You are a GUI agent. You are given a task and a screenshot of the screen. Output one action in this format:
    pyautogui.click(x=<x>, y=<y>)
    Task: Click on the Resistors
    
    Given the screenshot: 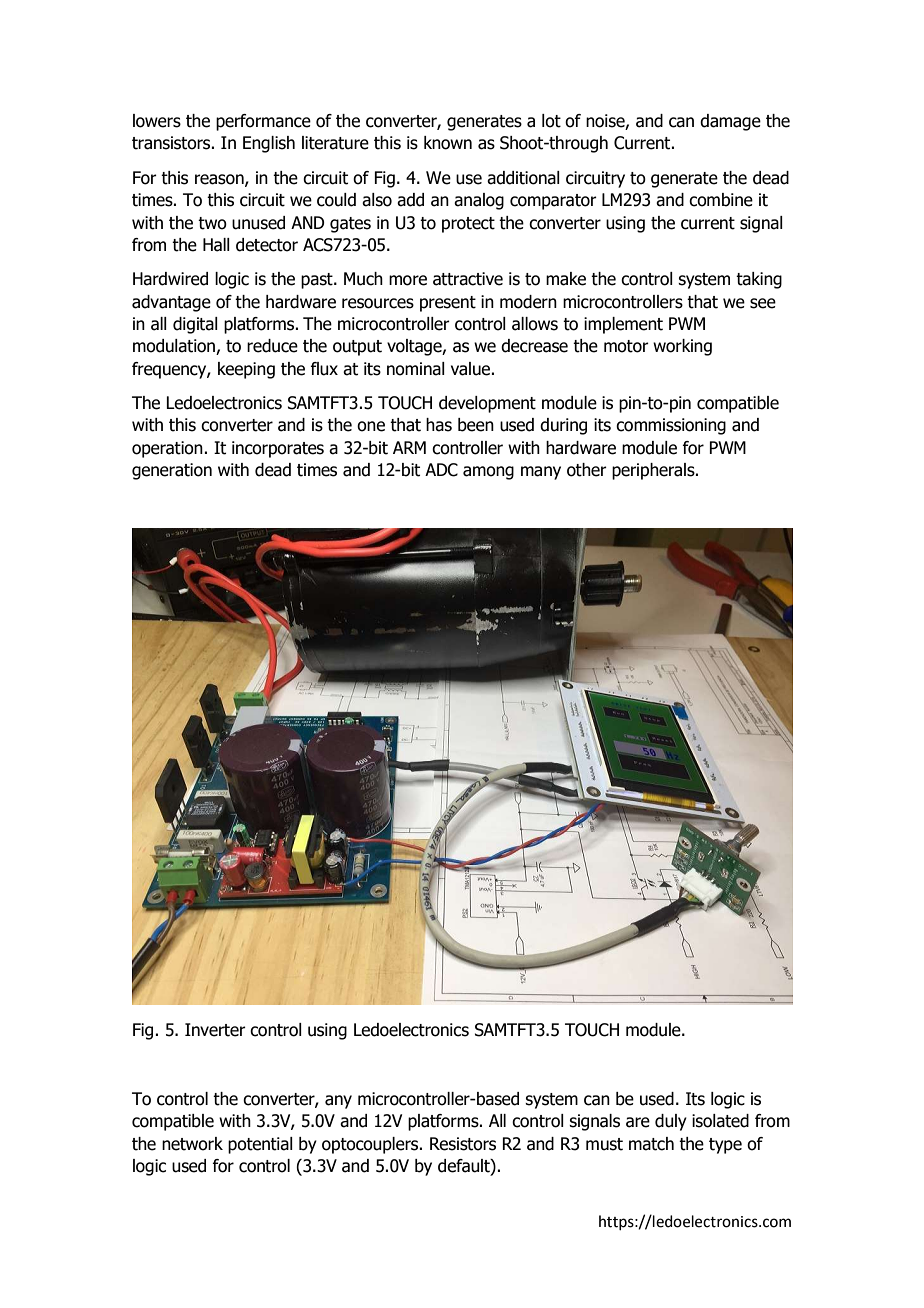 What is the action you would take?
    pyautogui.click(x=463, y=1144)
